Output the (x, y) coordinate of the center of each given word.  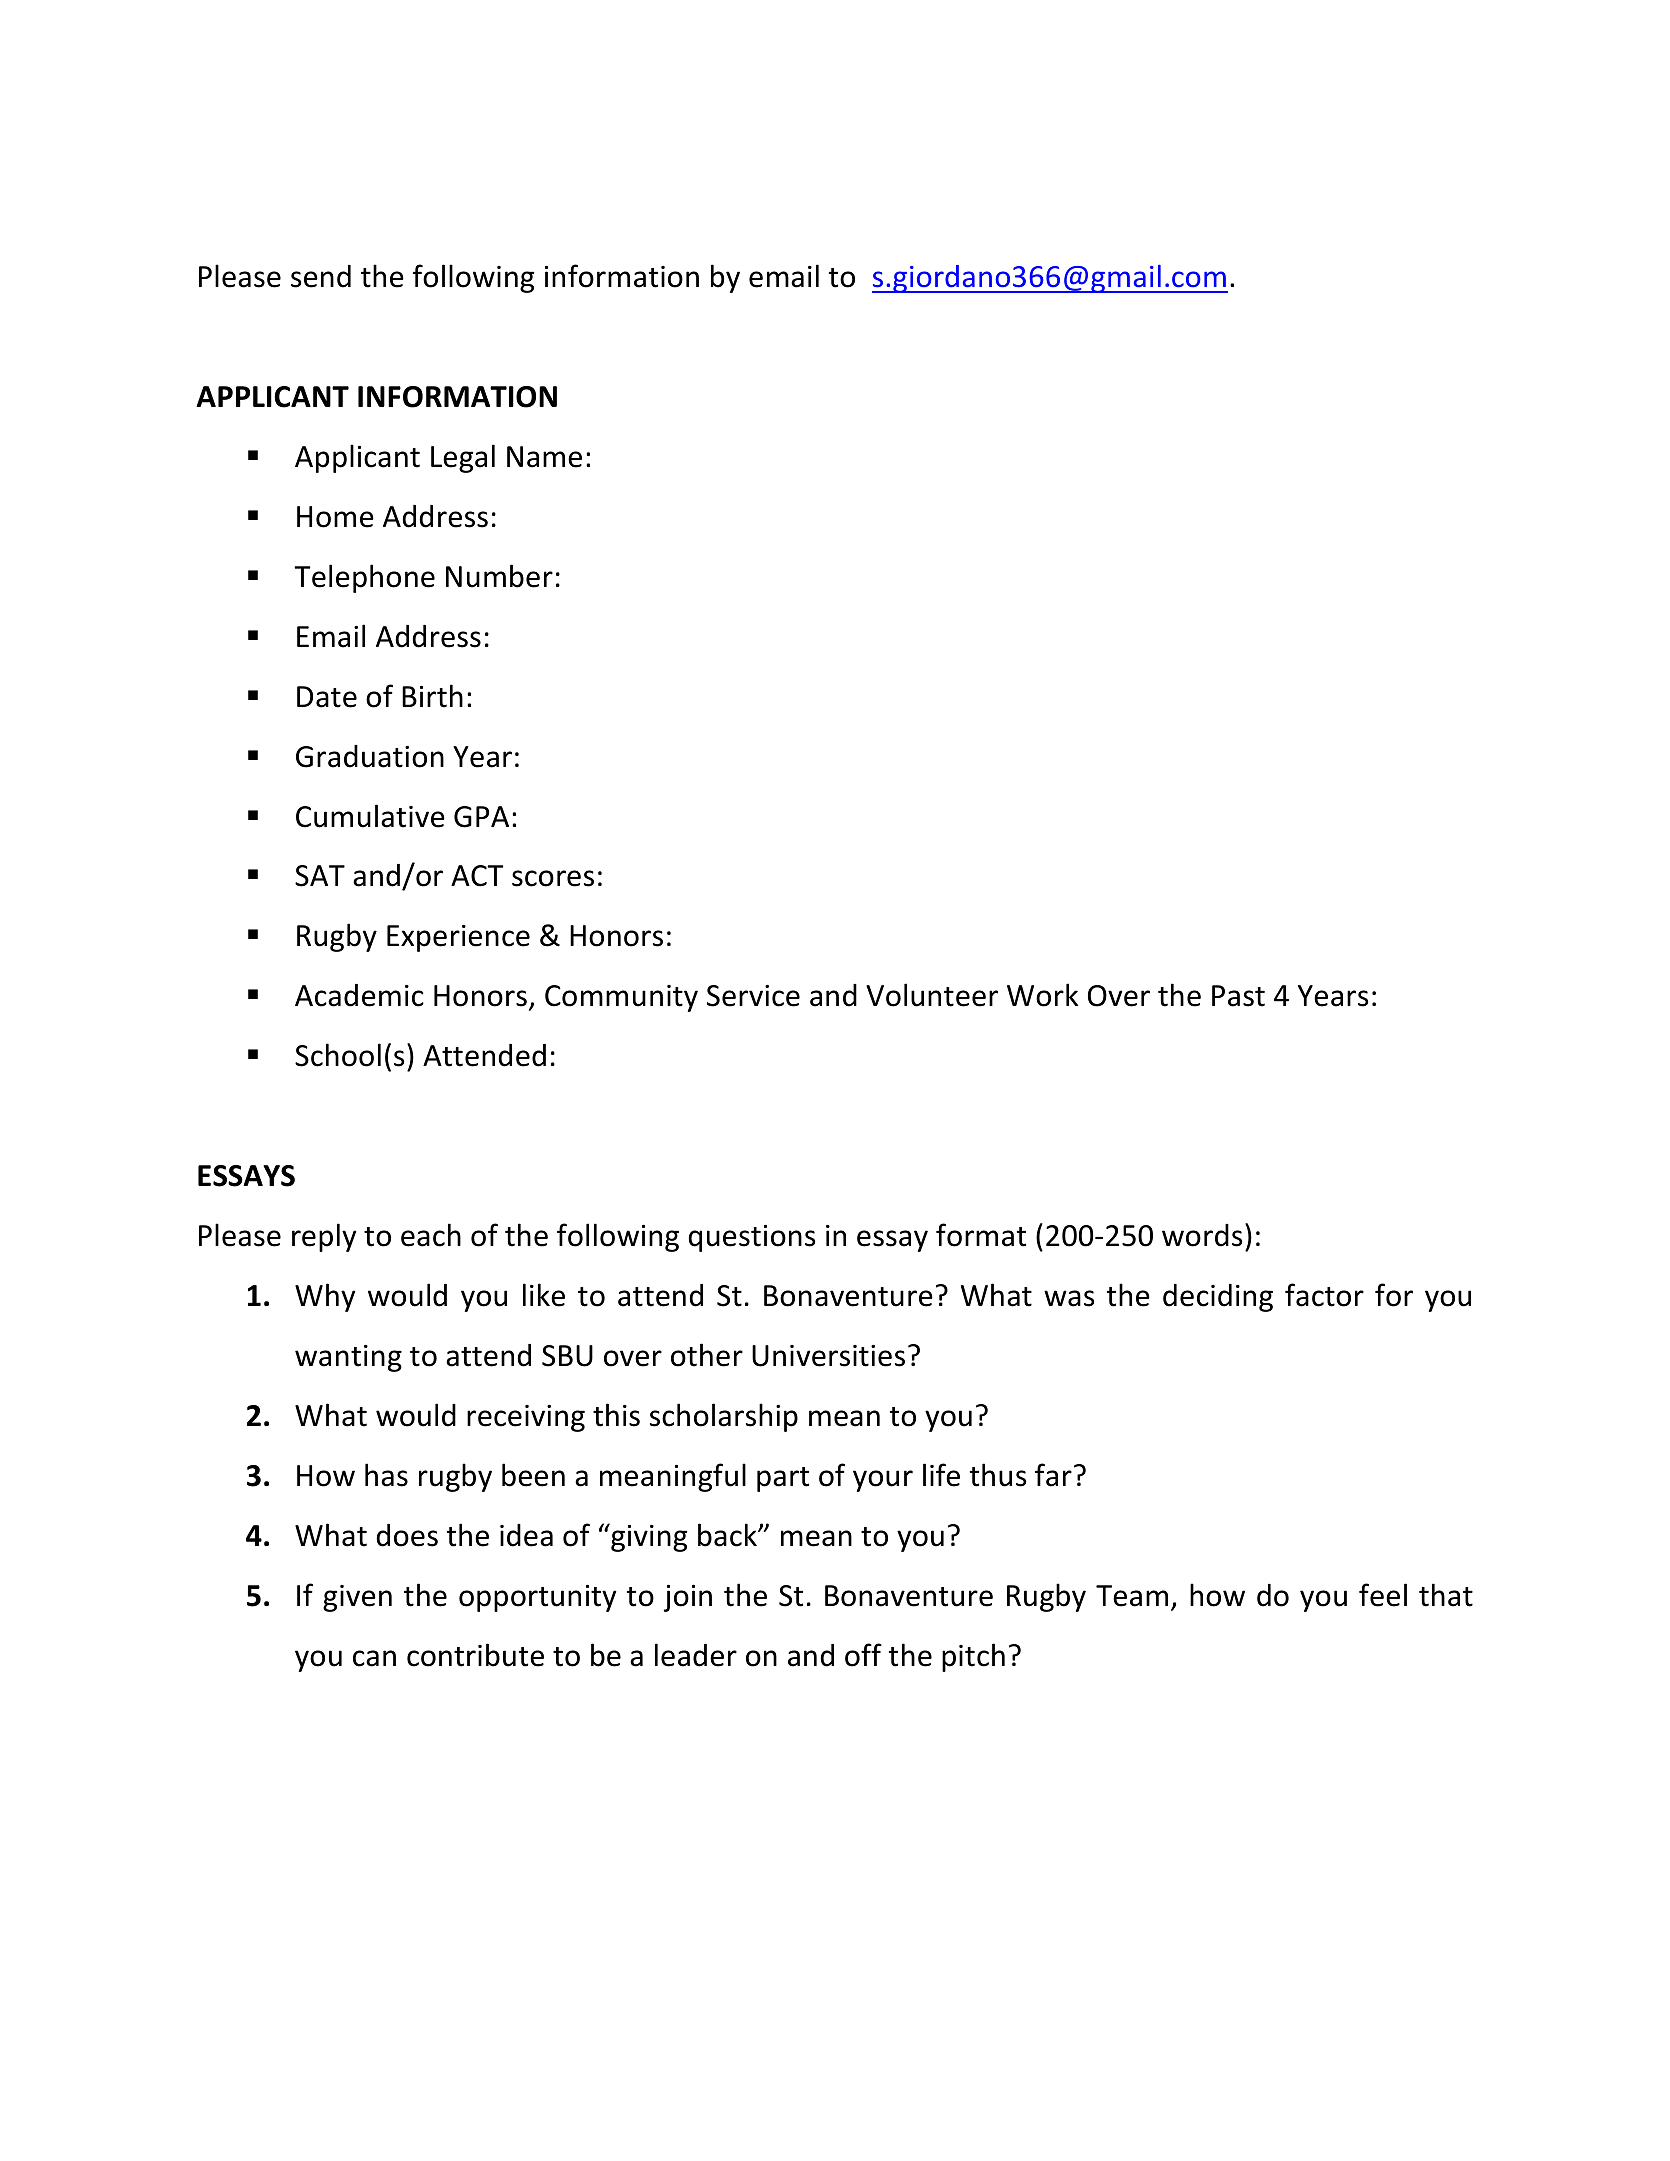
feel (1383, 1595)
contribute (475, 1655)
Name (544, 457)
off (863, 1655)
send (321, 276)
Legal (463, 458)
